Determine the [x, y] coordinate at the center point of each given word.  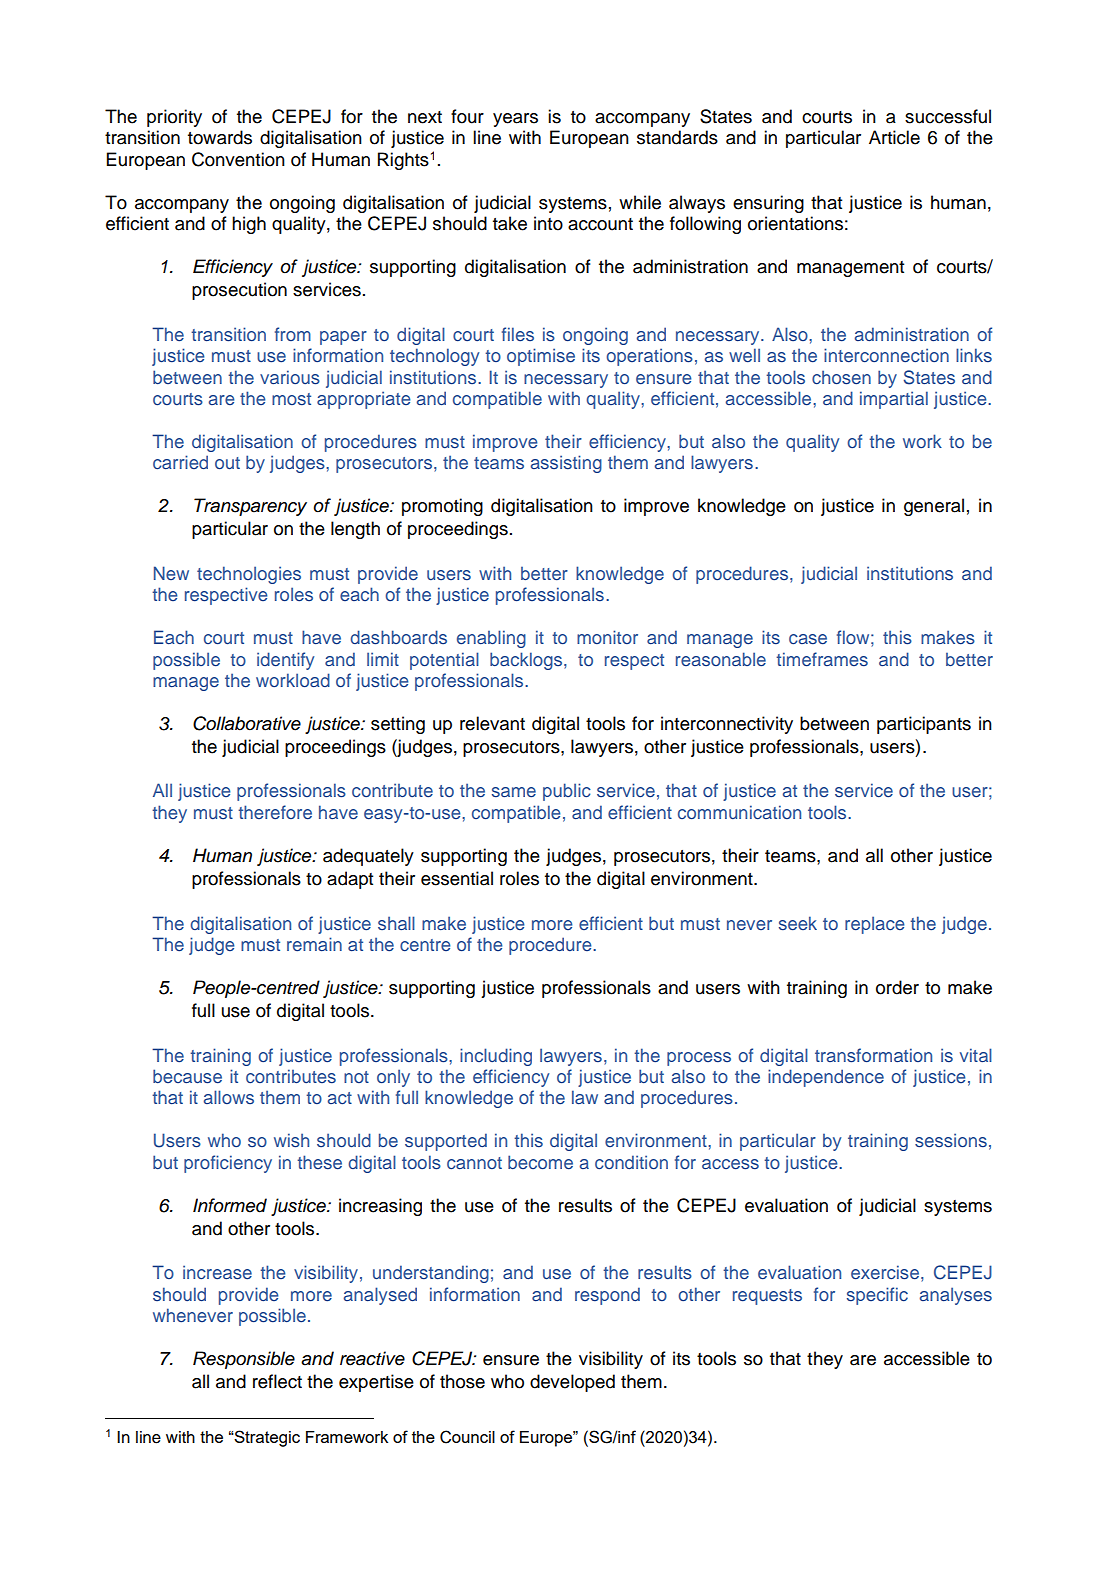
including [496, 1057]
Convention [238, 159]
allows [229, 1097]
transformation [873, 1055]
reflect [277, 1381]
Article [894, 137]
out [227, 463]
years [515, 120]
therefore [275, 812]
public [567, 792]
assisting [566, 464]
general [934, 507]
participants [924, 725]
